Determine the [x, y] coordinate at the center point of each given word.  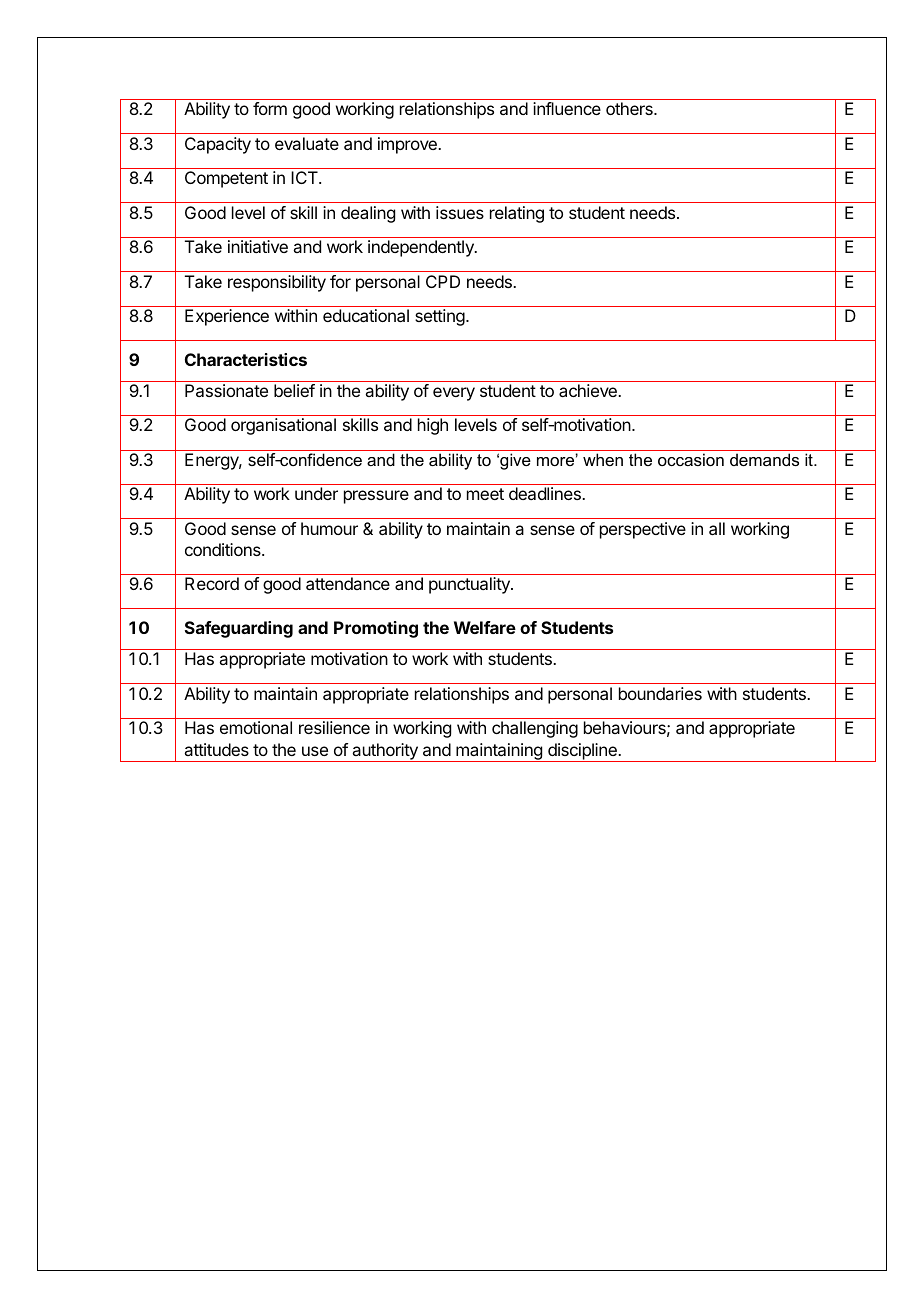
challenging [535, 729]
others [630, 108]
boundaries [660, 693]
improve [408, 145]
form [270, 108]
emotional [256, 727]
